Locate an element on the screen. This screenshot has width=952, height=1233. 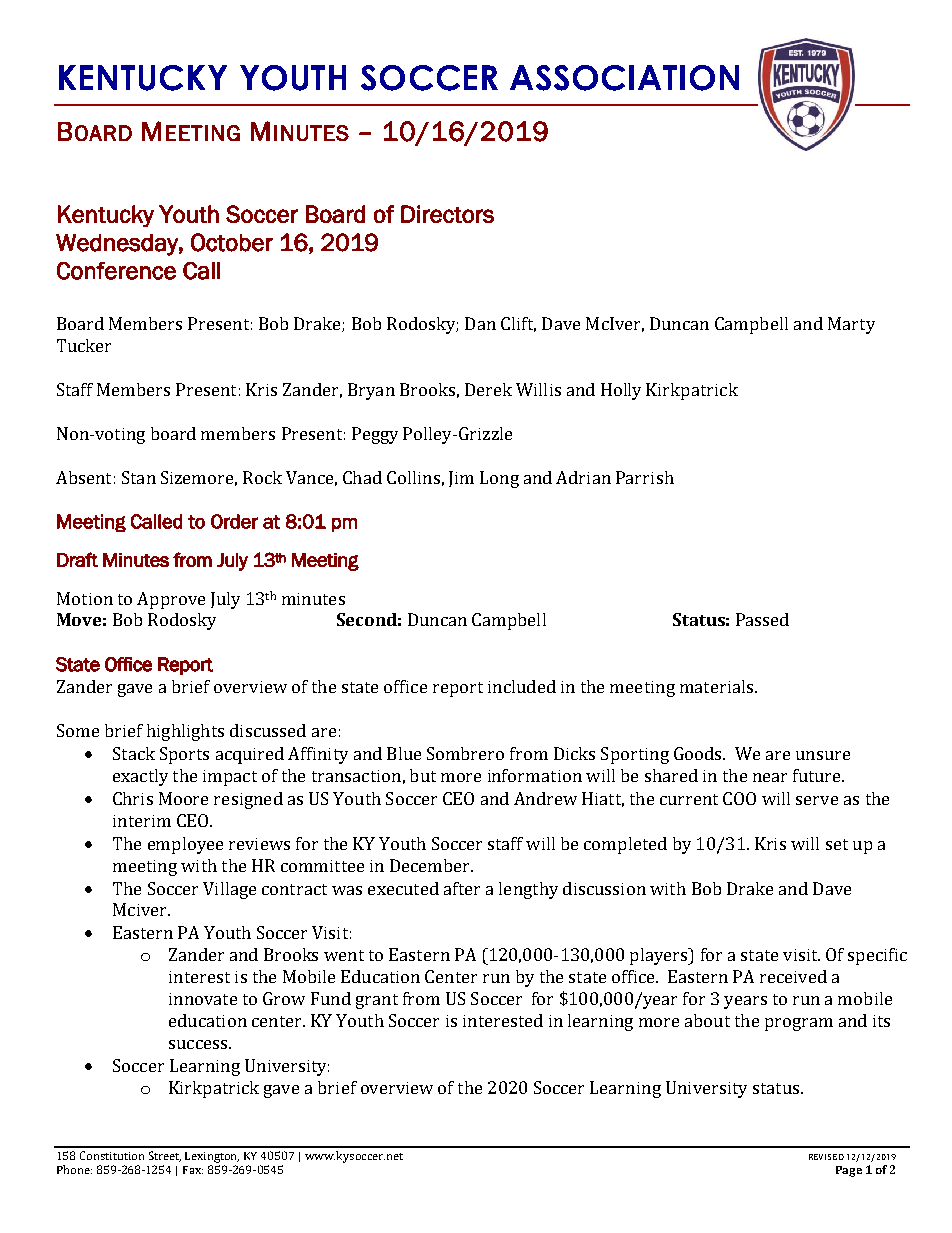
Order is located at coordinates (234, 521).
